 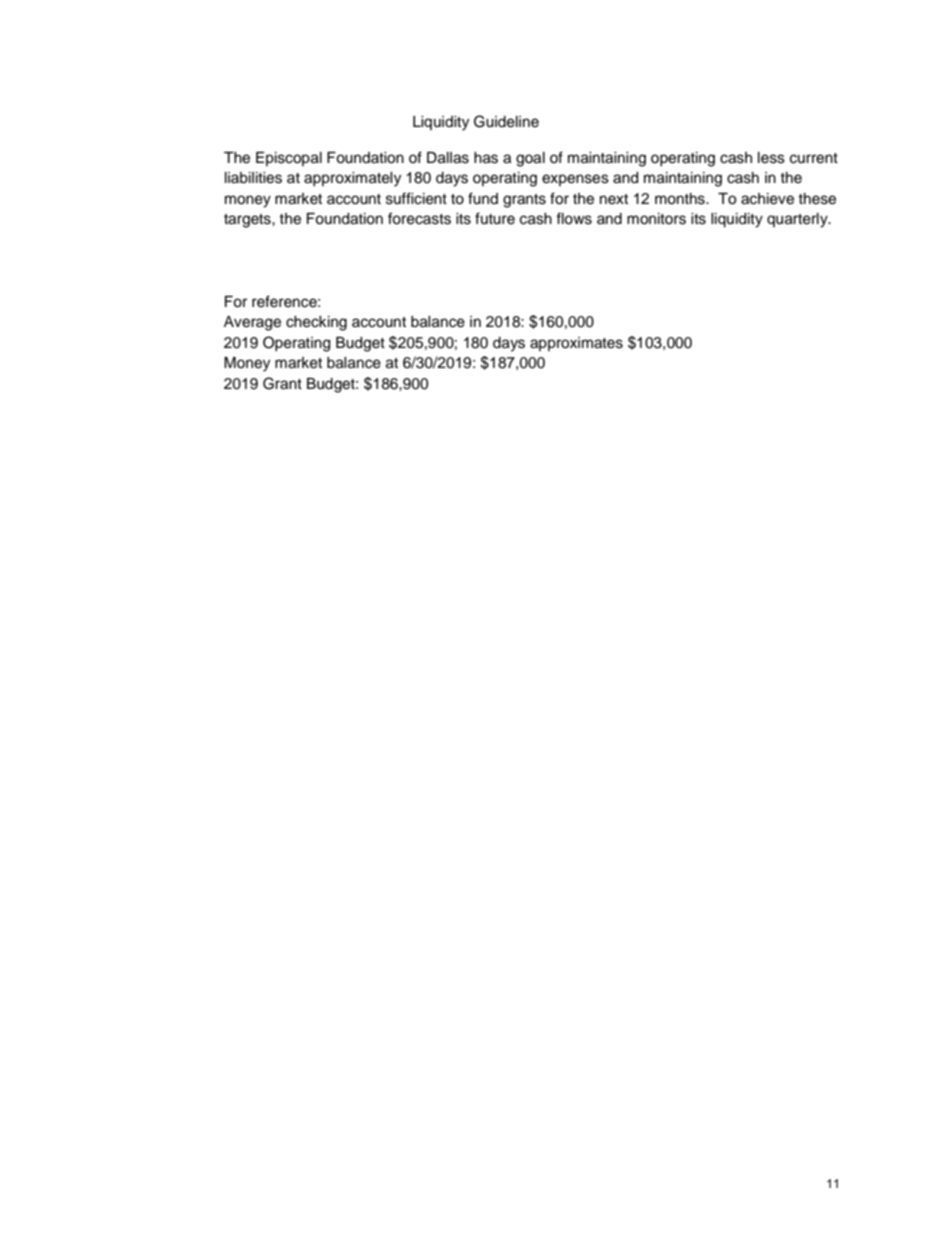 I want to click on Average, so click(x=252, y=323).
